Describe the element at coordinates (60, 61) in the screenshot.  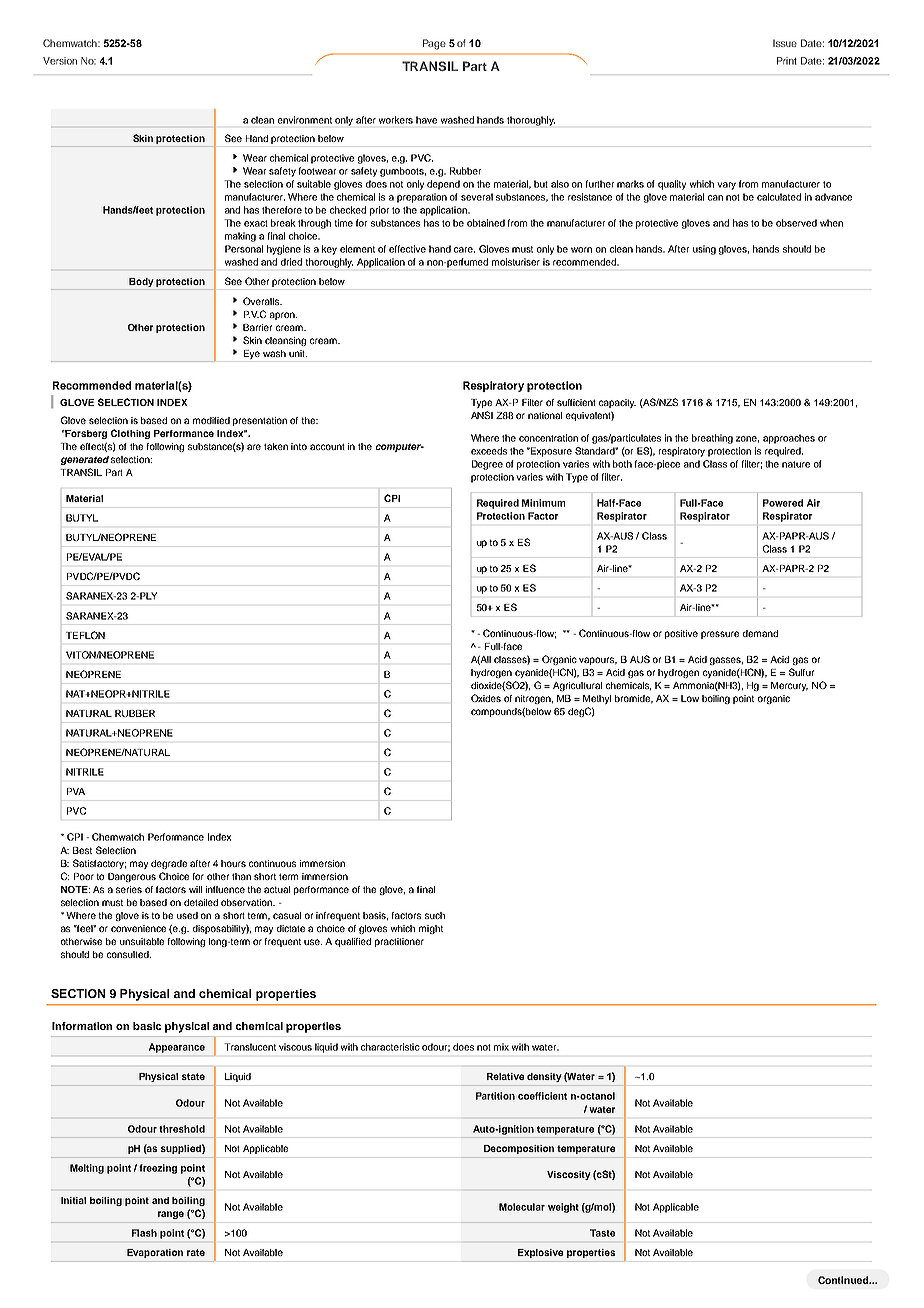
I see `Version` at that location.
